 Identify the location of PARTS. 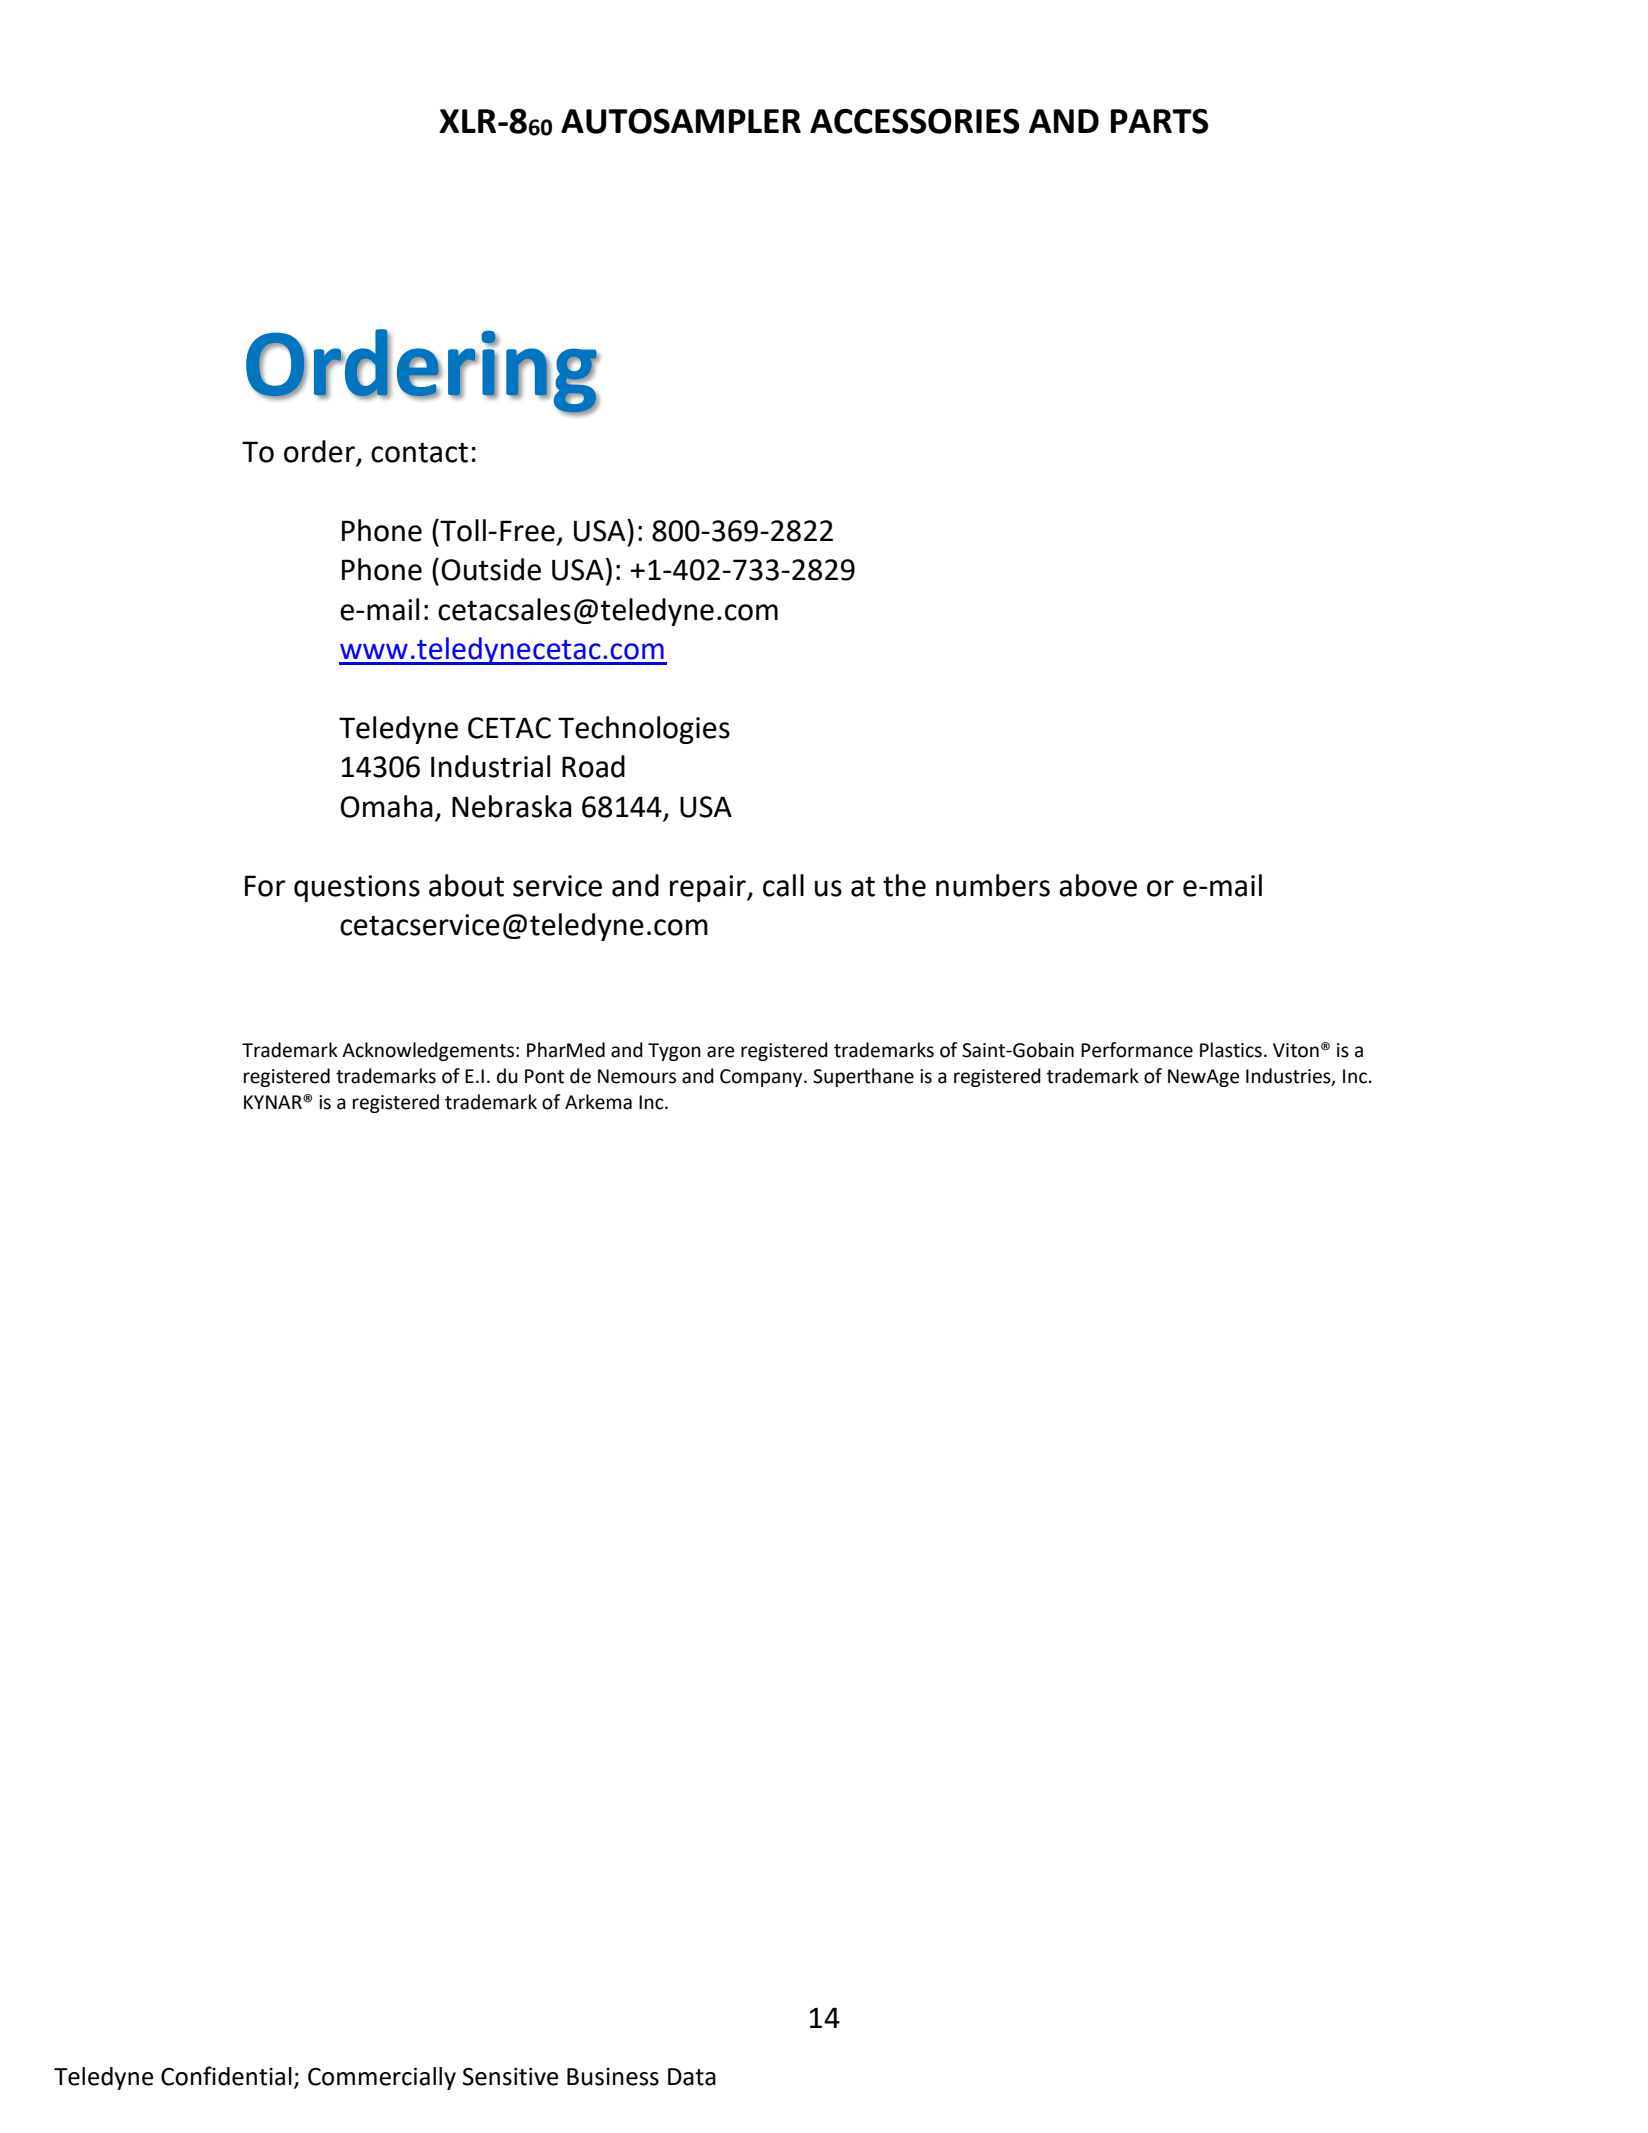
(1160, 121).
